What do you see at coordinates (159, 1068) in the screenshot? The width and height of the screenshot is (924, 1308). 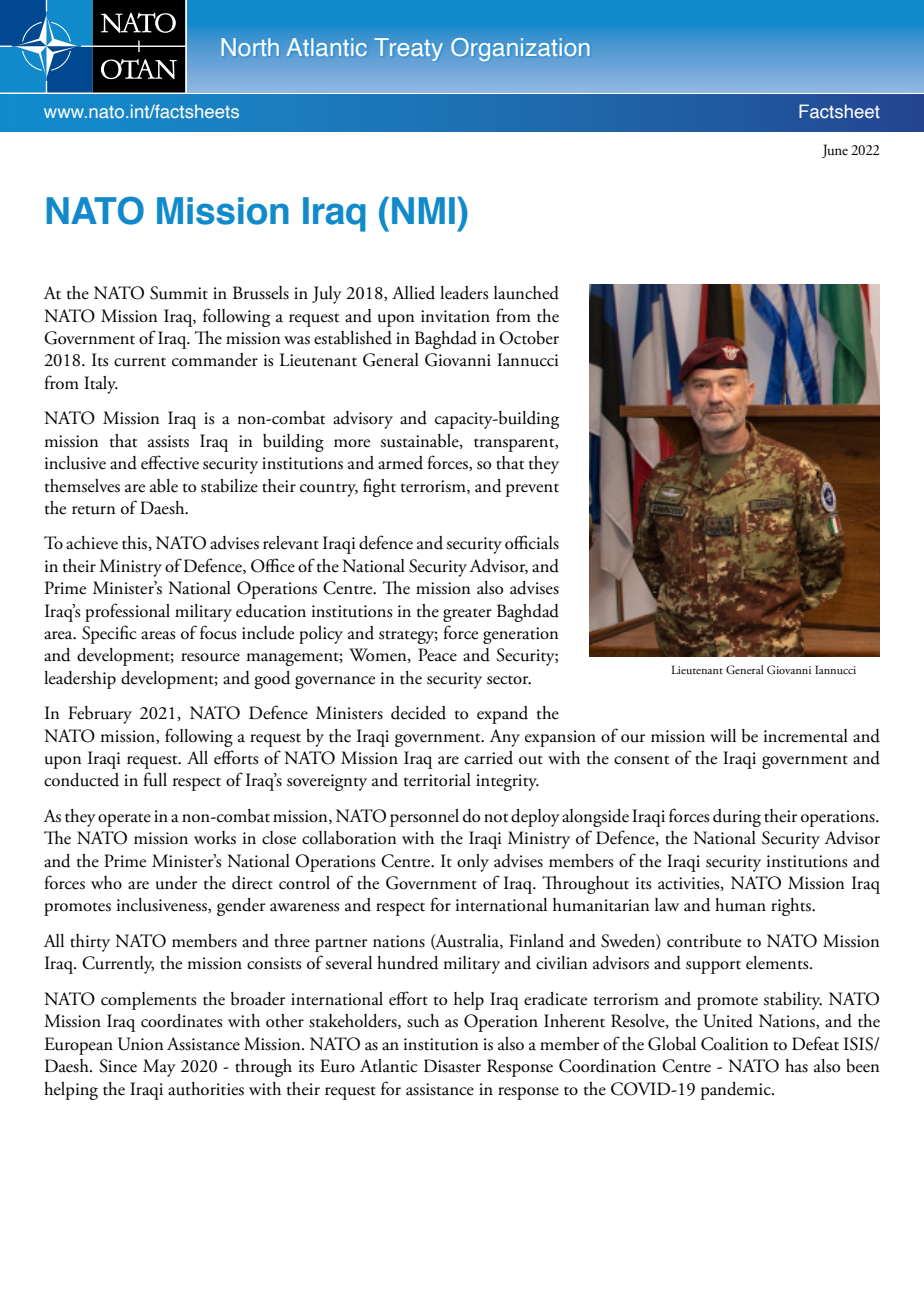 I see `May` at bounding box center [159, 1068].
